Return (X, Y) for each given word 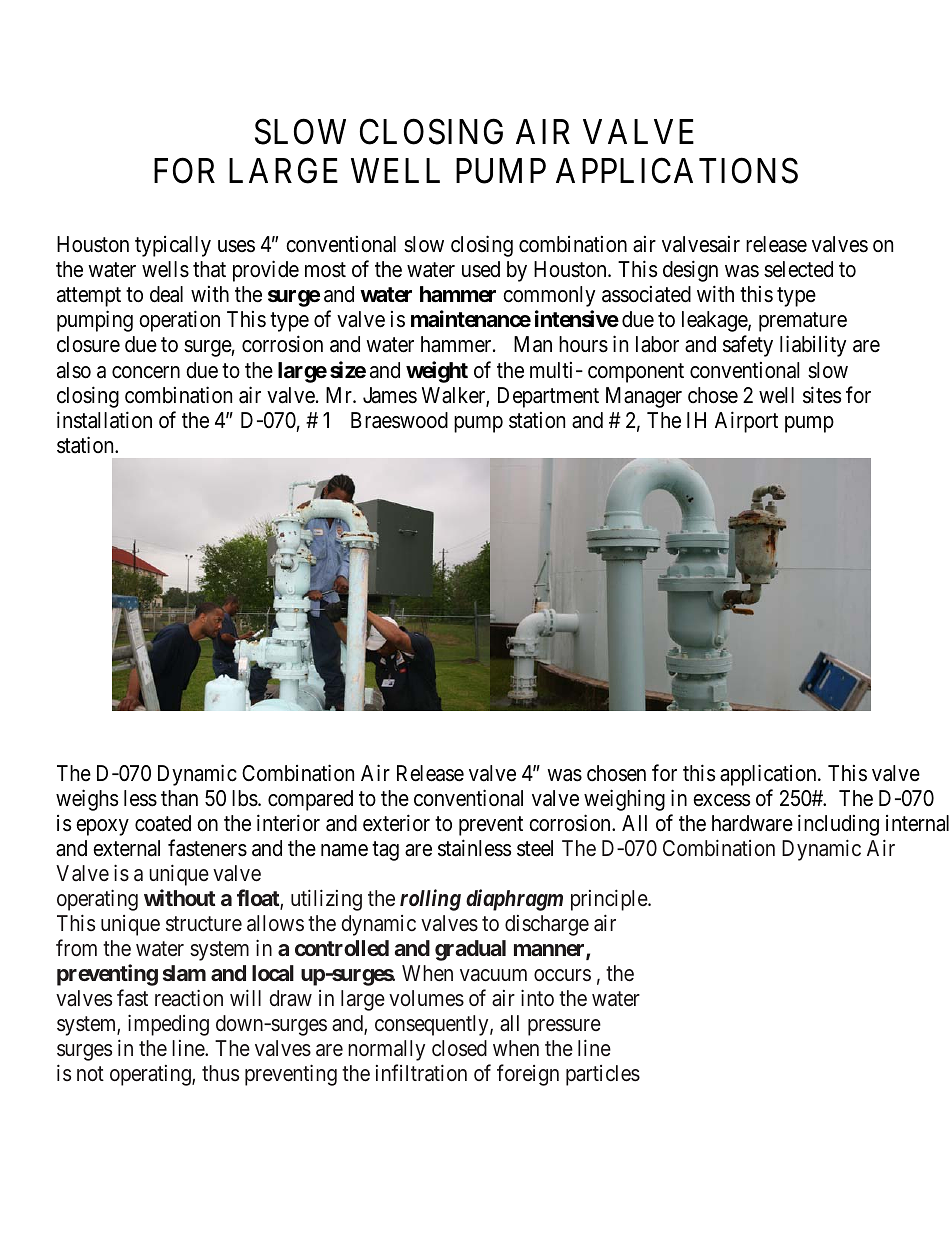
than (179, 798)
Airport (746, 422)
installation (104, 420)
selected (798, 269)
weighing (624, 800)
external (126, 848)
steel (535, 848)
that (209, 269)
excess (721, 800)
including (838, 825)
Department (548, 397)
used (481, 269)
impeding (168, 1025)
